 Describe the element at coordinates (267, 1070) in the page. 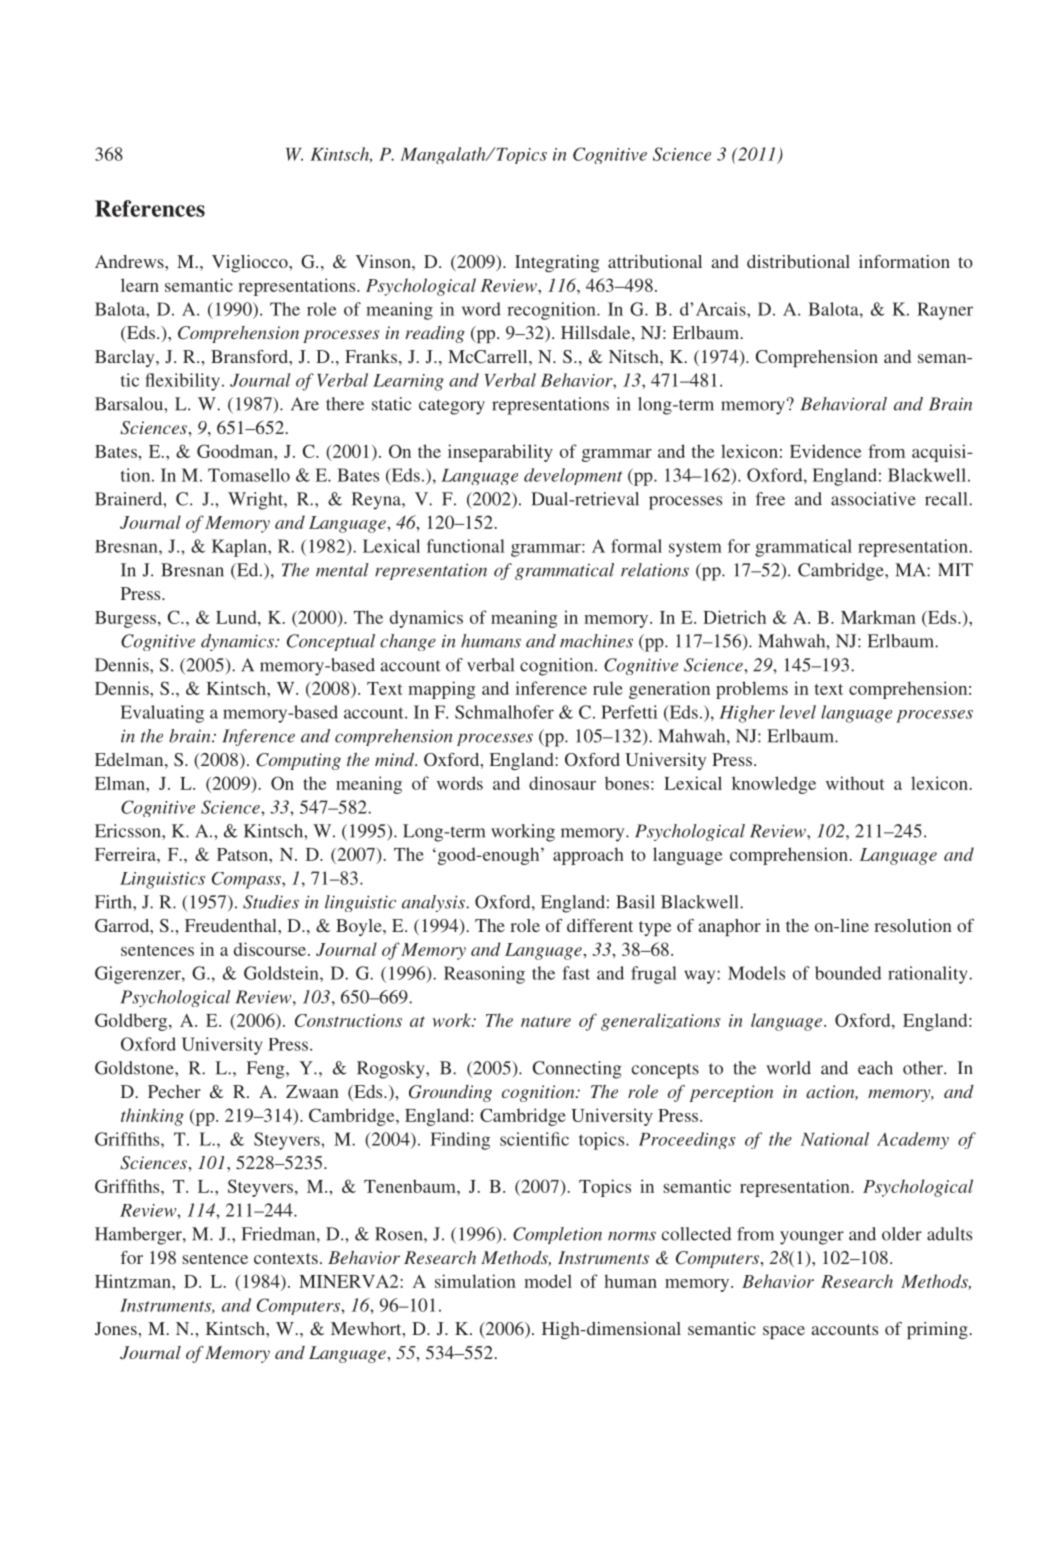

I see `Feng` at that location.
